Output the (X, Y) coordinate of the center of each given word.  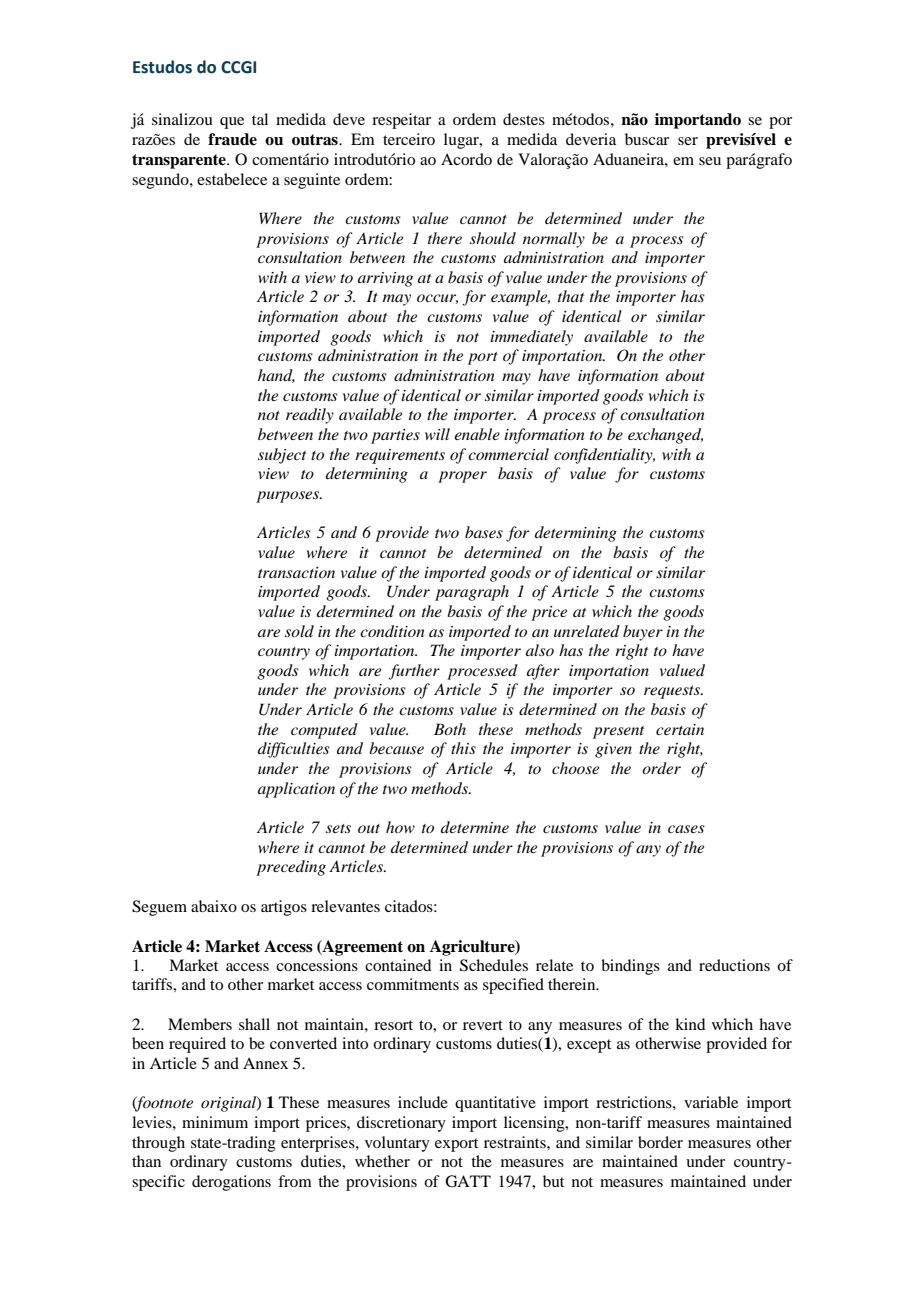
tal (260, 119)
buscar (647, 139)
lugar (462, 141)
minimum (215, 1122)
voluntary (397, 1144)
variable (711, 1102)
